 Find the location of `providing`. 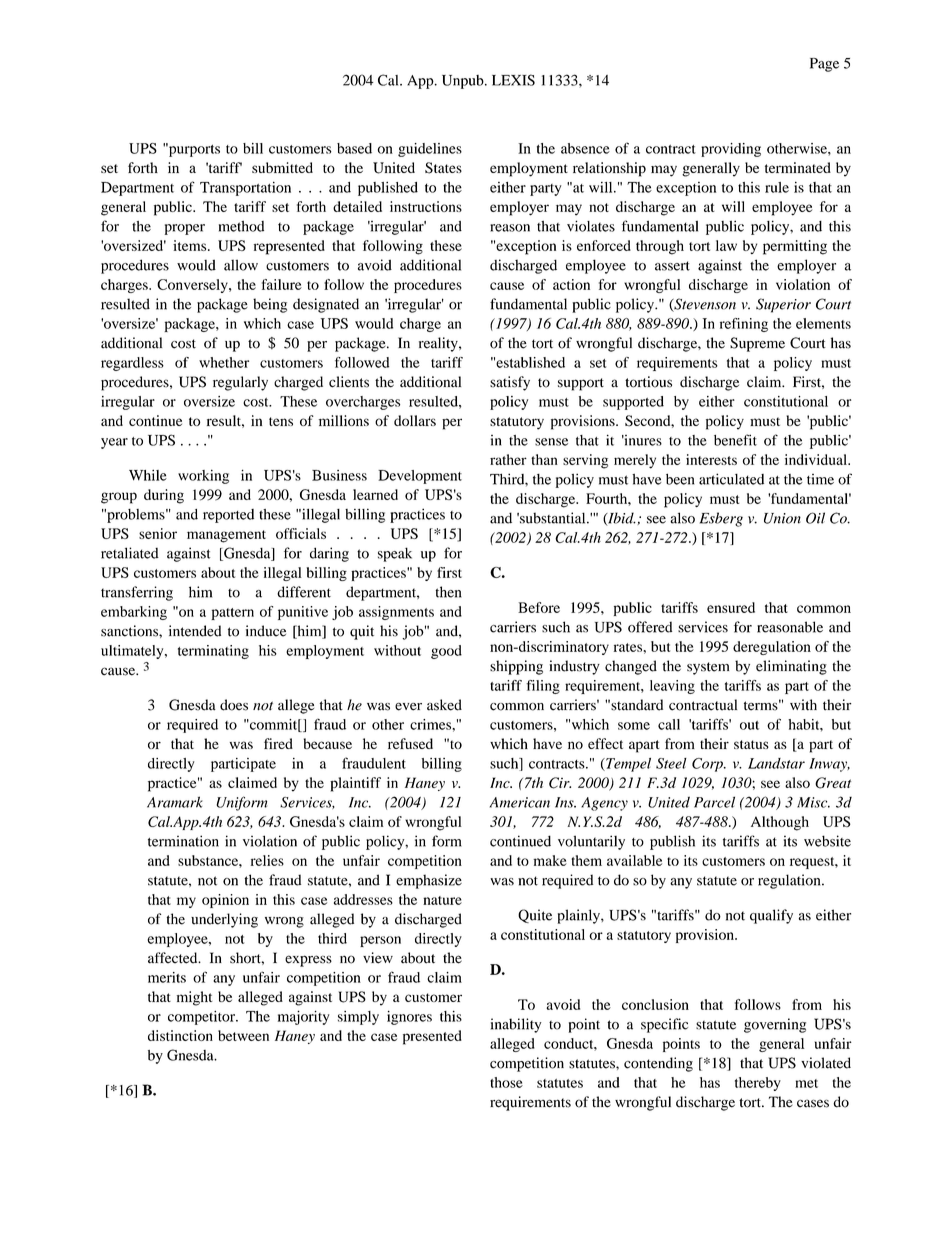

providing is located at coordinates (731, 150).
